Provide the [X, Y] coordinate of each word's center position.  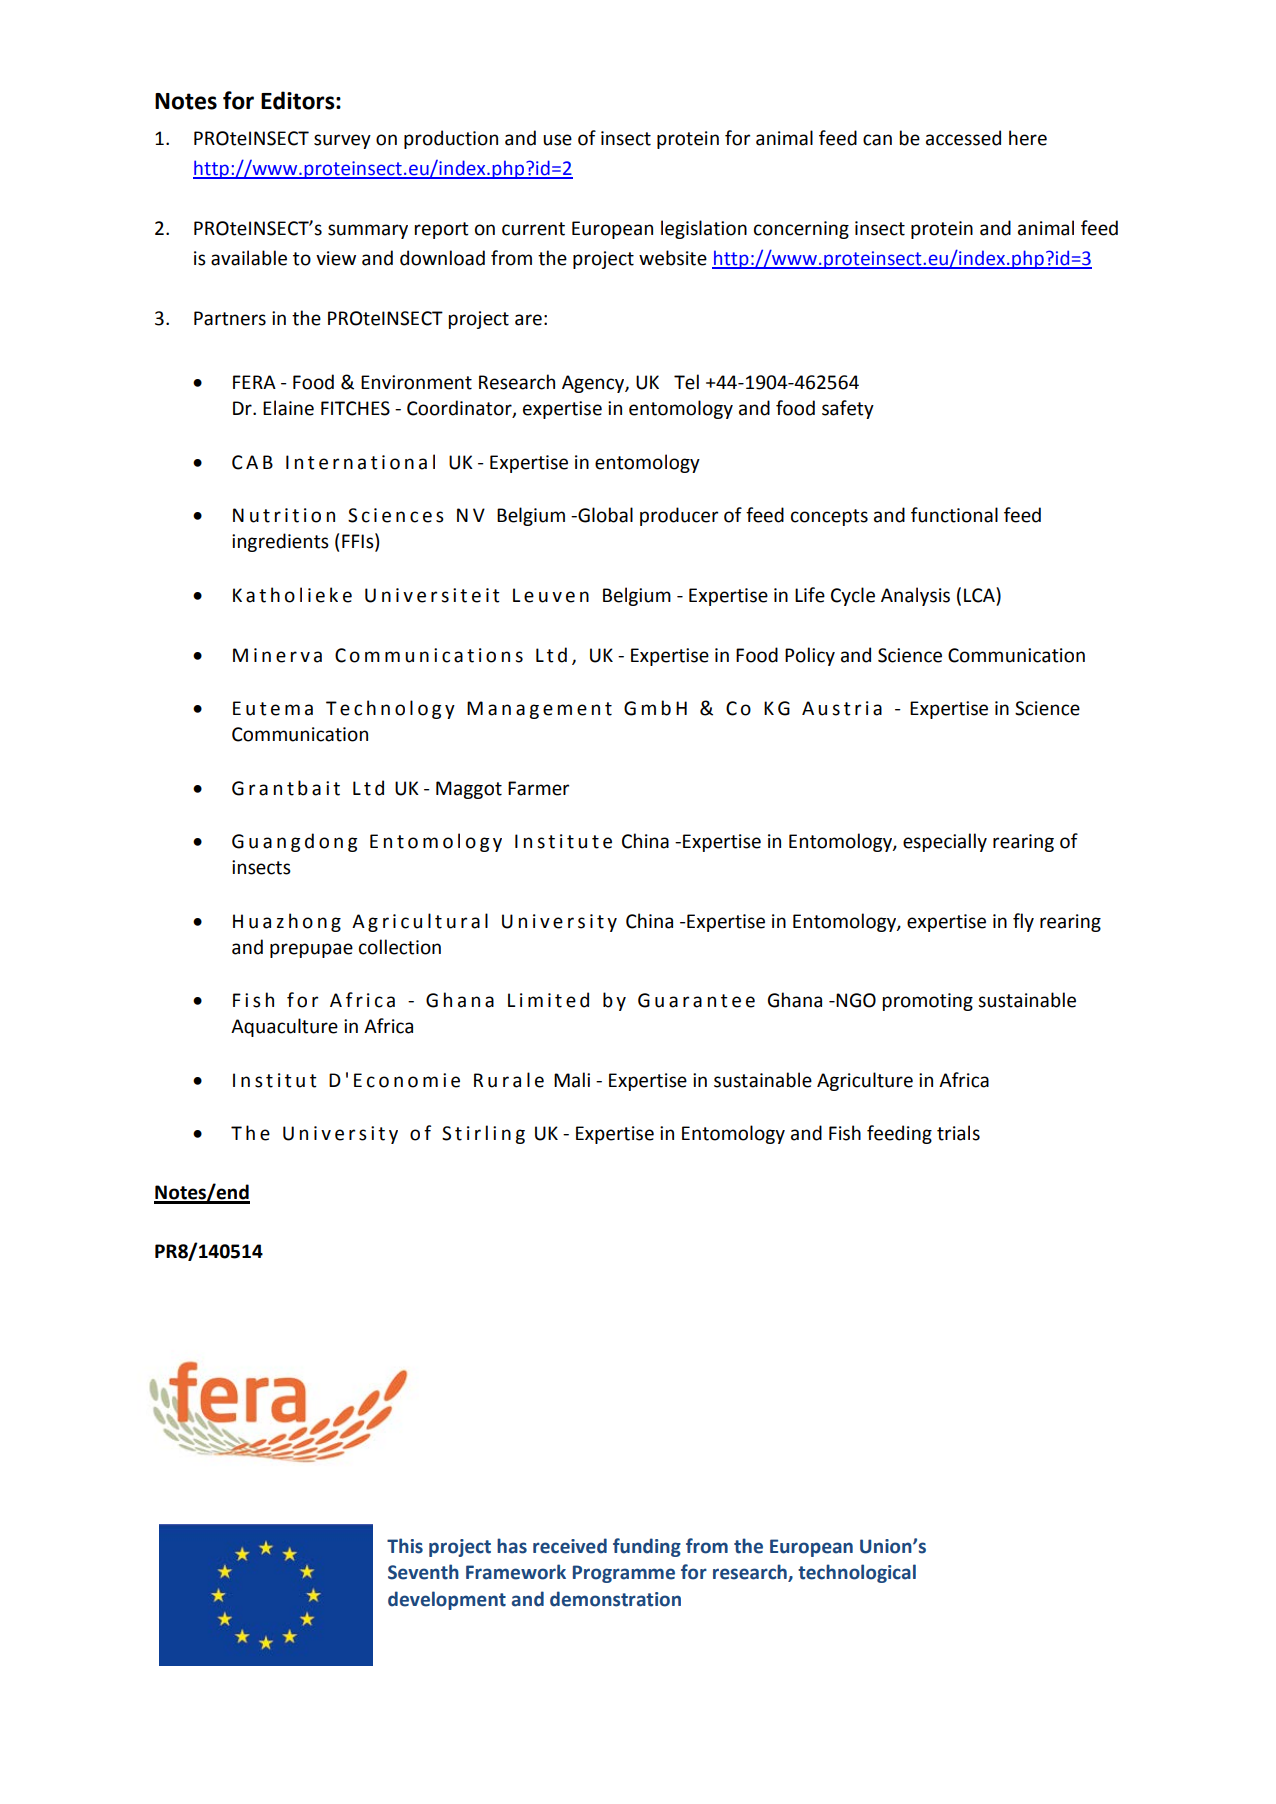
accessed [963, 138]
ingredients [280, 542]
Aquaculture [284, 1027]
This [405, 1546]
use [557, 140]
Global [604, 515]
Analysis [915, 596]
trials [958, 1133]
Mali [572, 1080]
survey [342, 141]
